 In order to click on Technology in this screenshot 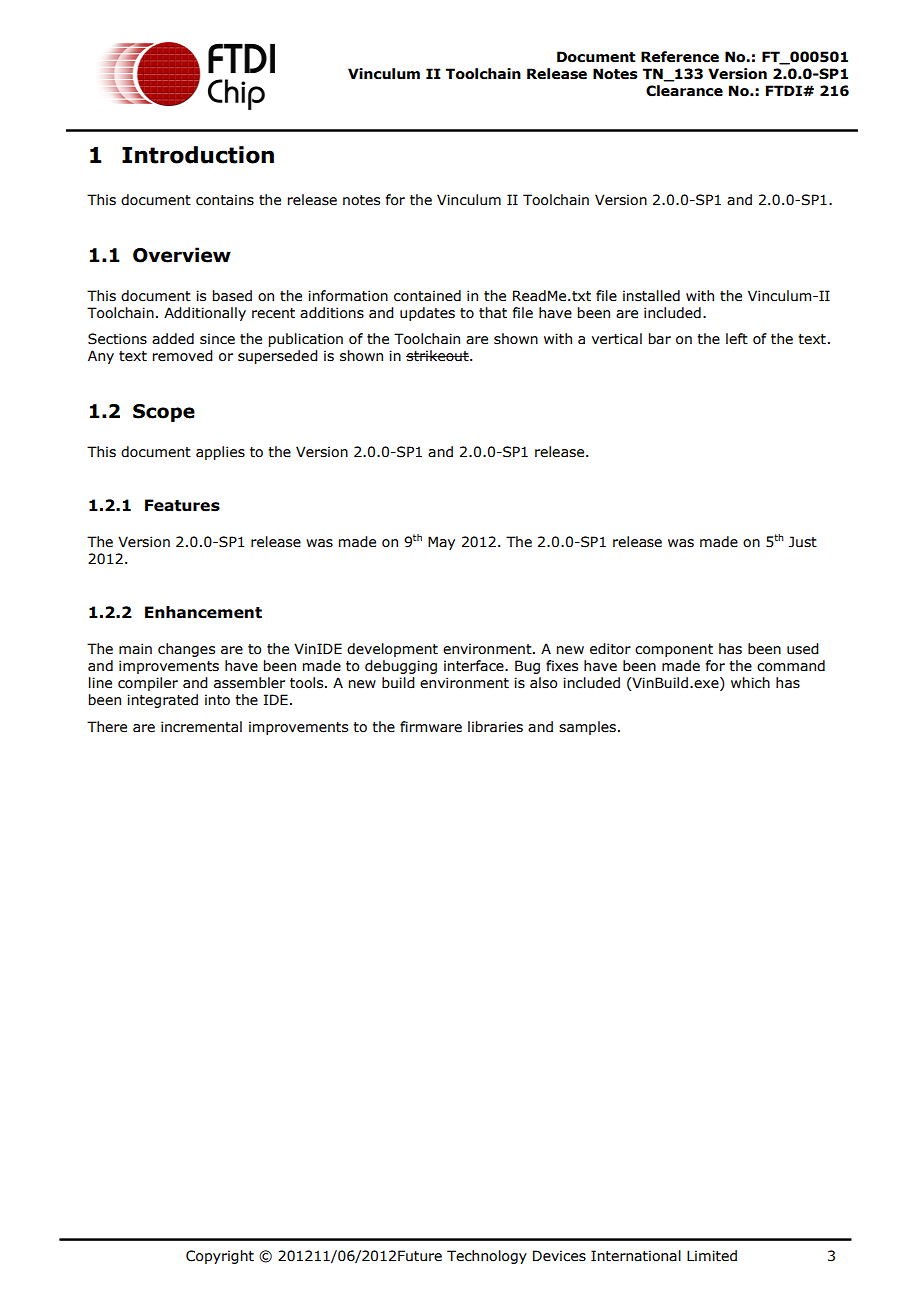, I will do `click(487, 1257)`.
